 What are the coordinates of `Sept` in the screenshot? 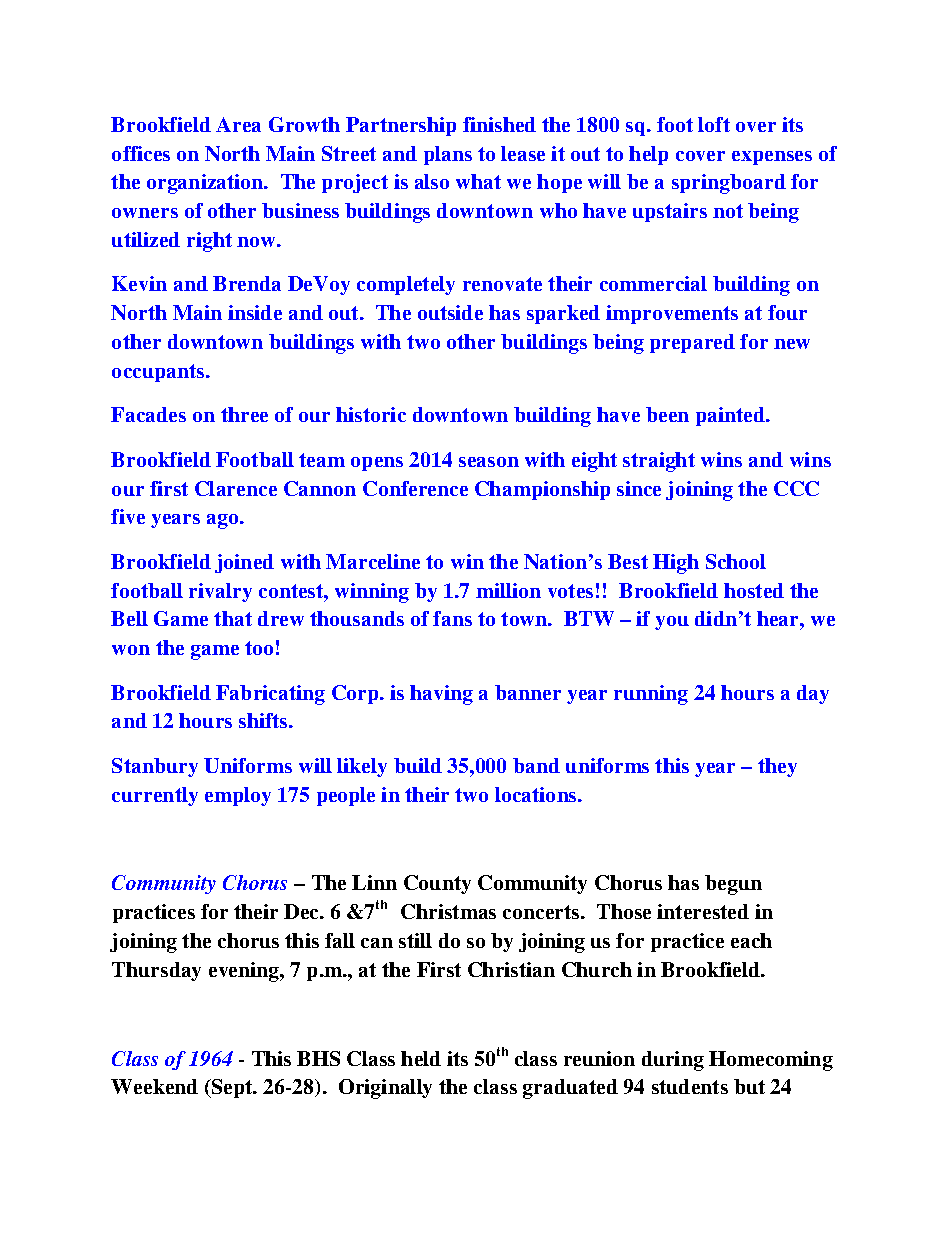 It's located at (232, 1088).
